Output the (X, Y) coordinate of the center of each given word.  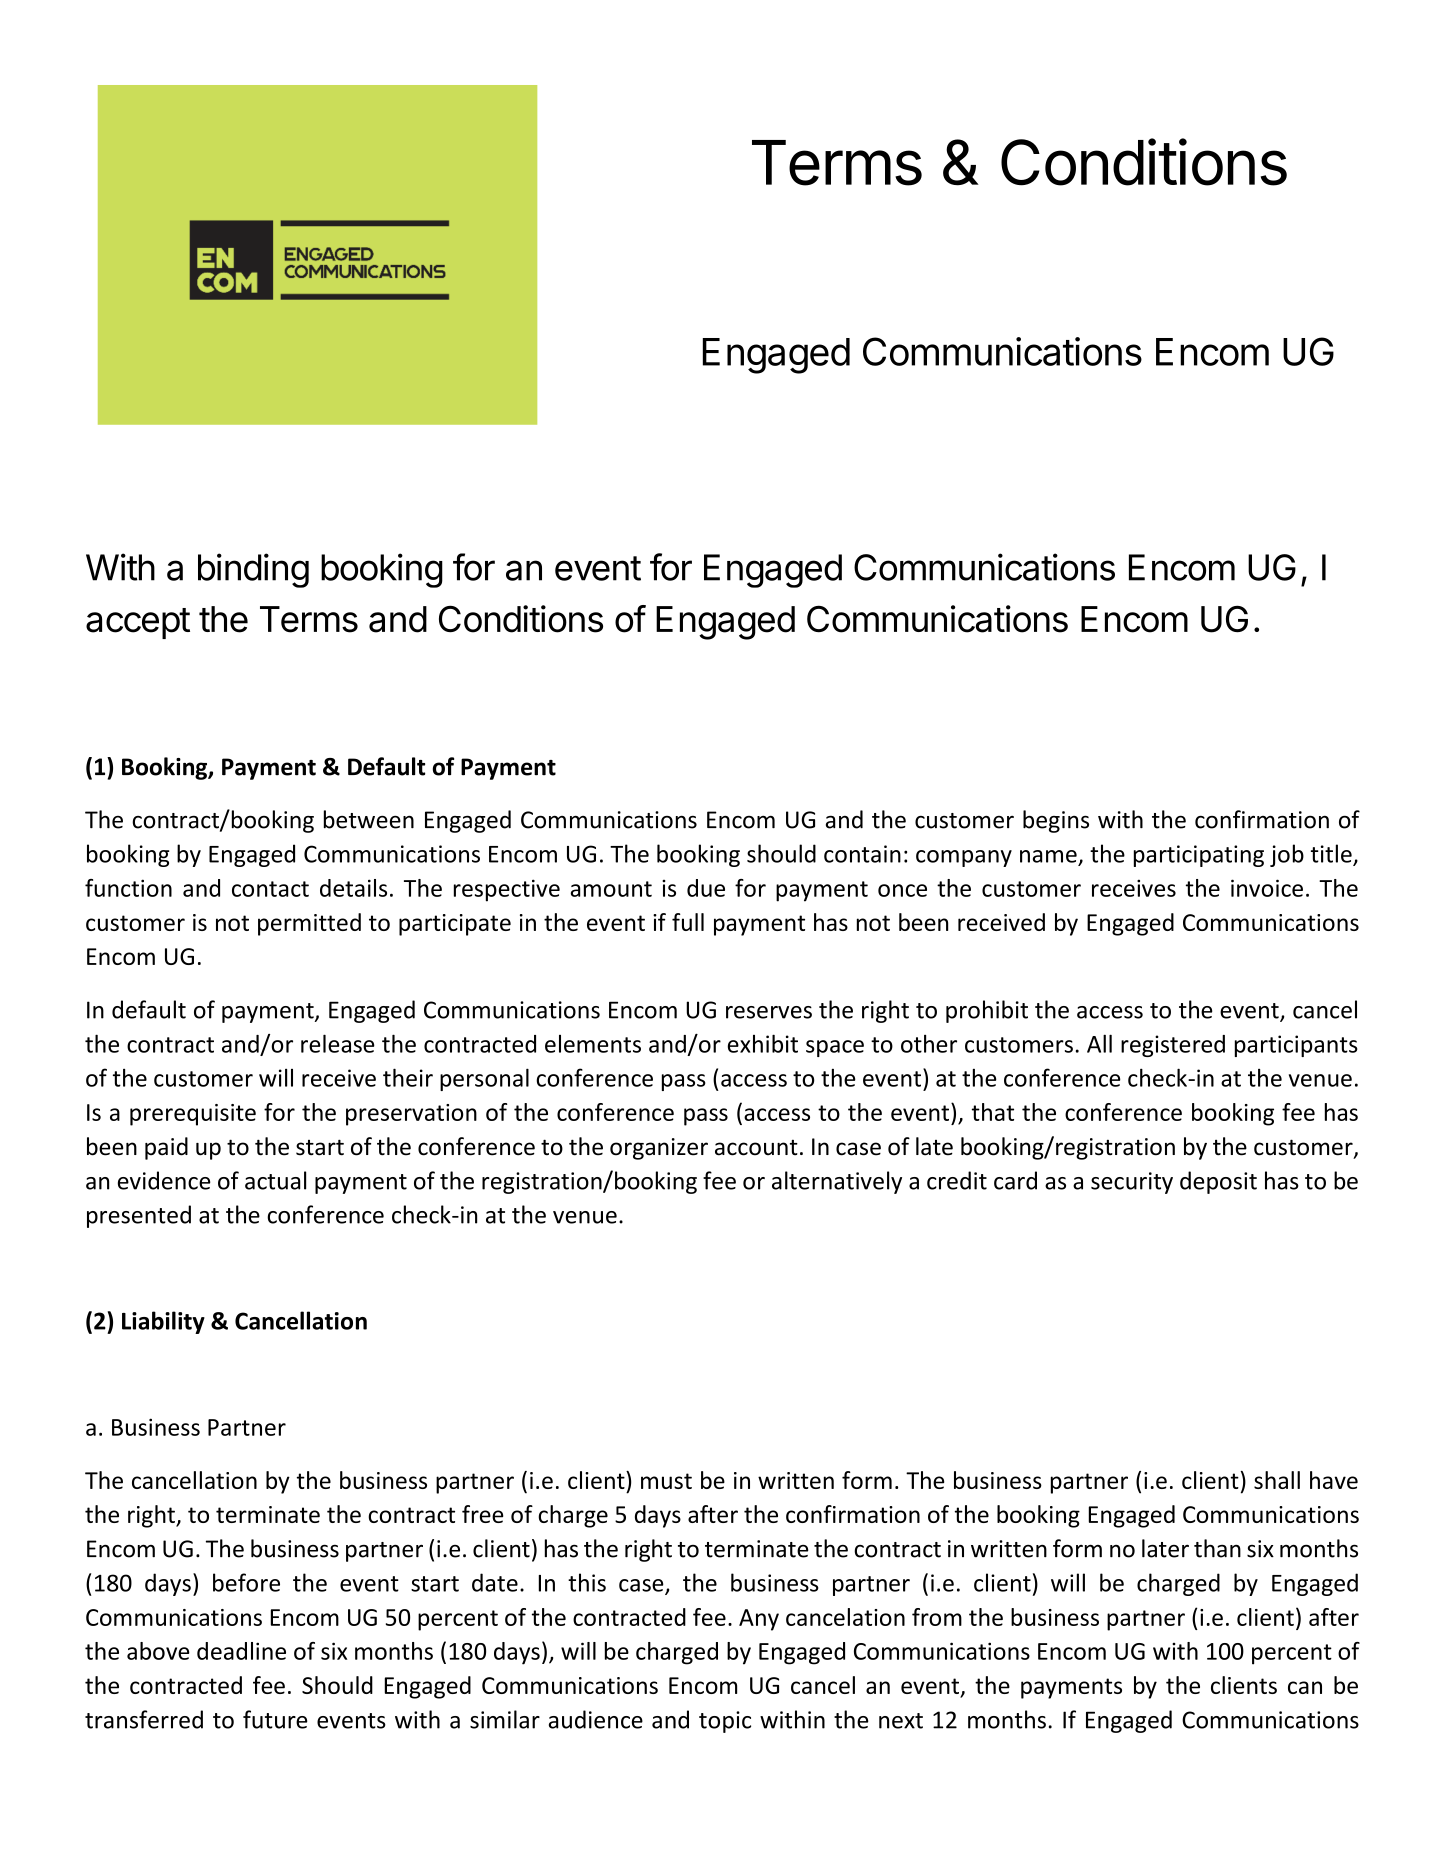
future (275, 1719)
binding (253, 570)
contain (862, 854)
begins (1056, 821)
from (937, 1617)
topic (725, 1722)
